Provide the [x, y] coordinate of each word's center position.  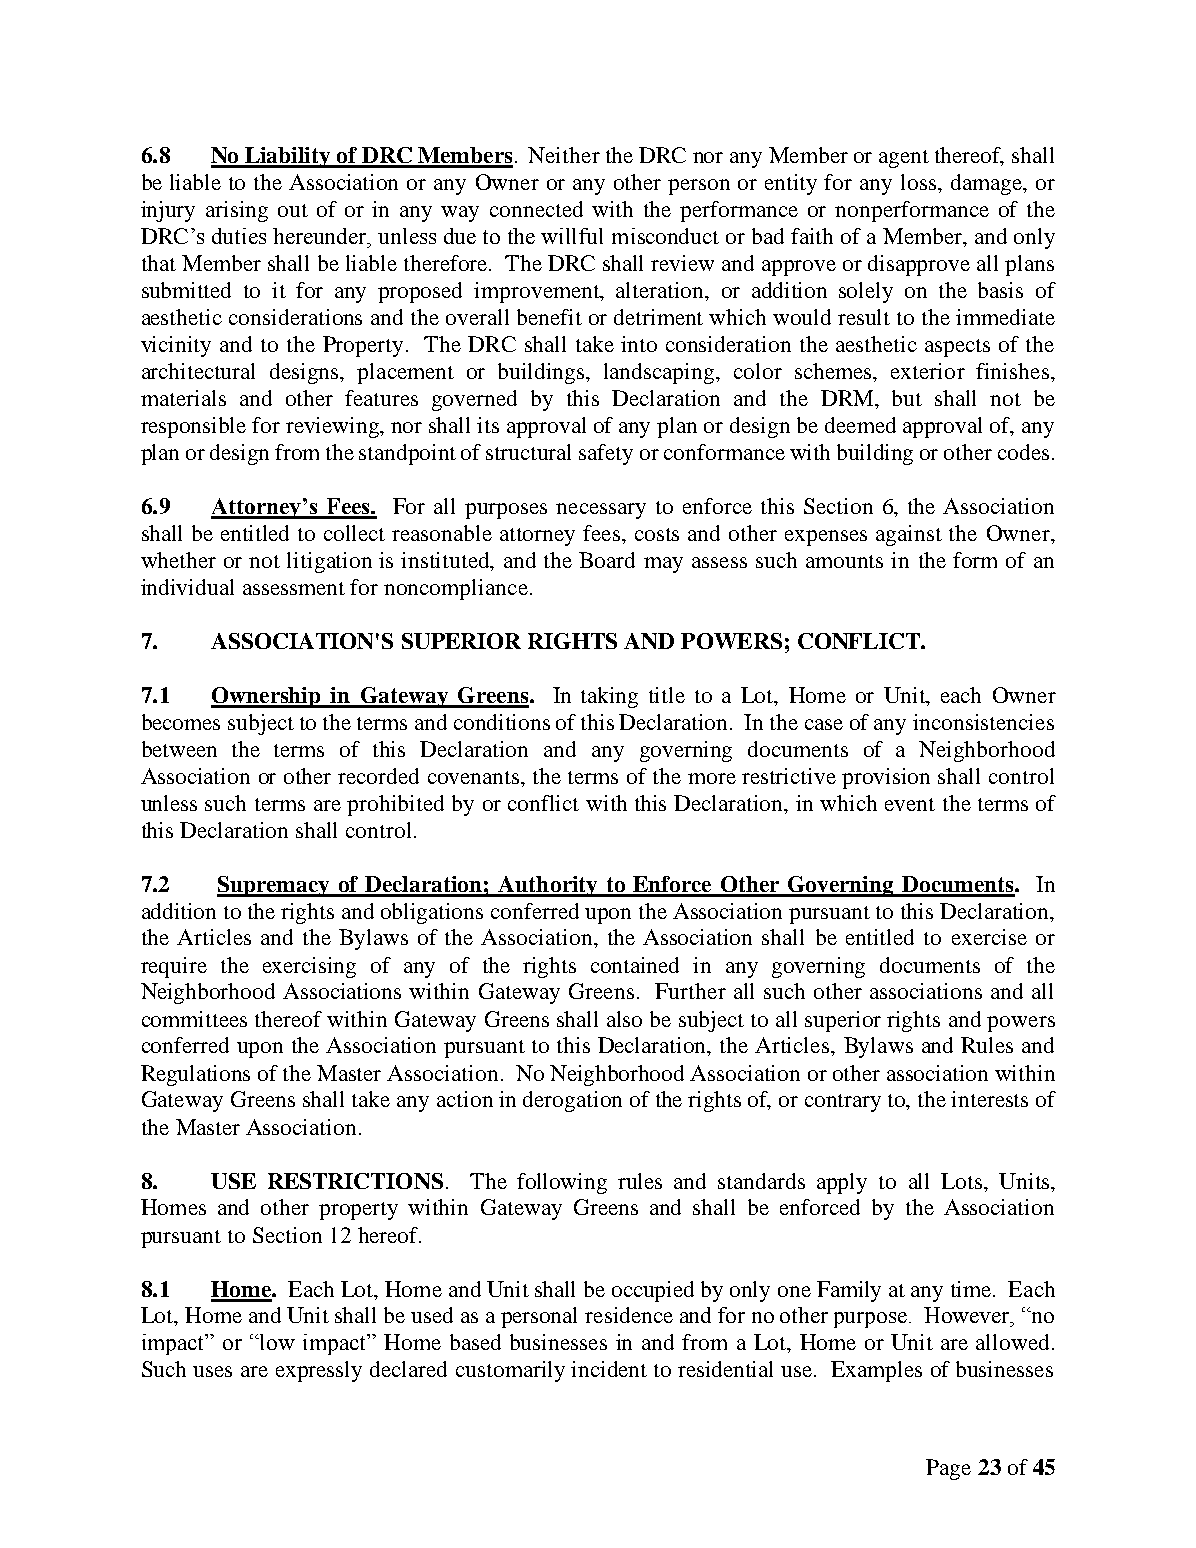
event [910, 804]
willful [572, 236]
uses [212, 1371]
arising [237, 211]
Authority [548, 886]
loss [920, 182]
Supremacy [275, 886]
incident [609, 1369]
